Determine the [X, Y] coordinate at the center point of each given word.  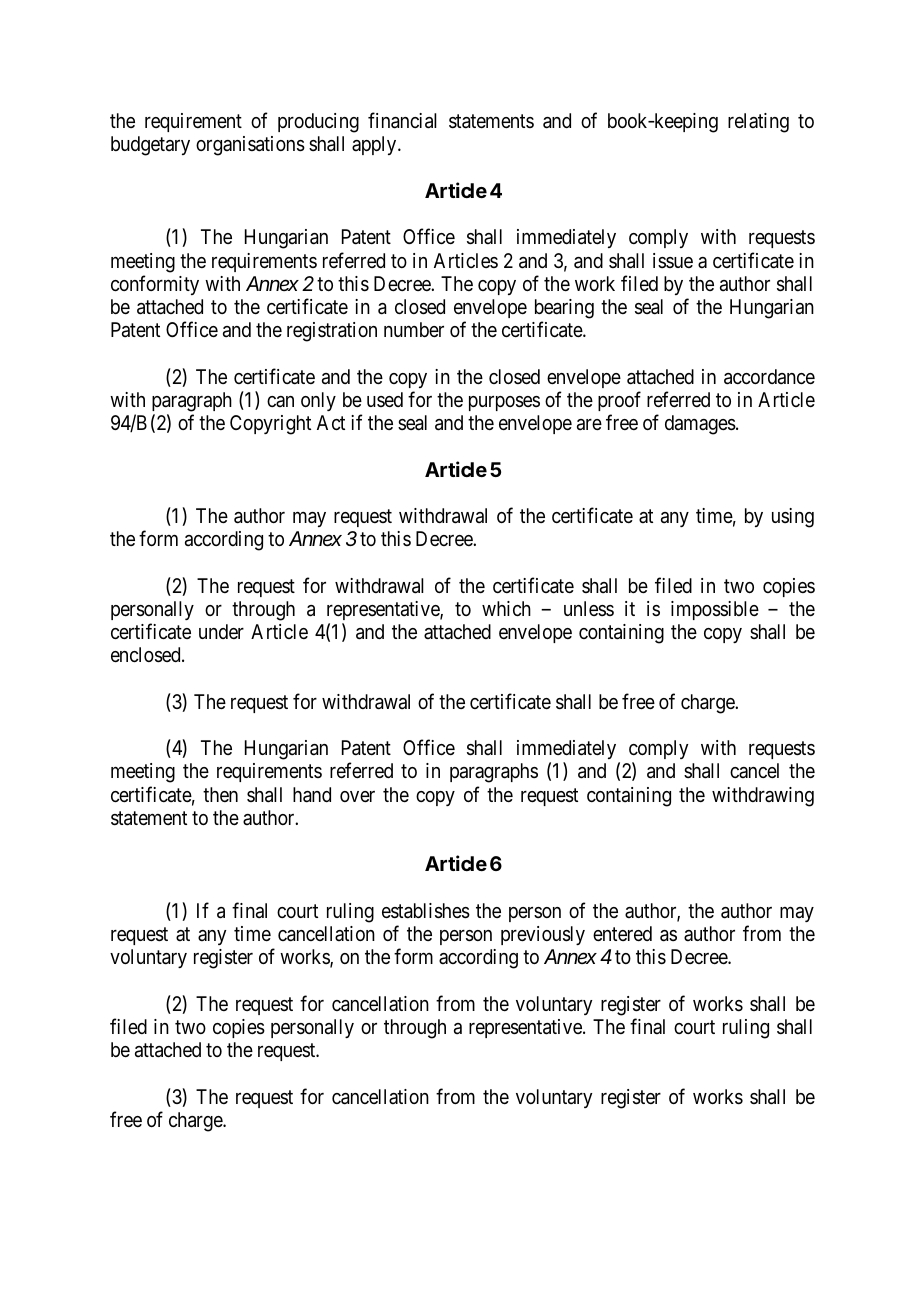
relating [758, 123]
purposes [504, 403]
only [318, 401]
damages [700, 425]
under [221, 631]
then [220, 794]
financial [402, 120]
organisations [250, 146]
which [506, 608]
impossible [715, 610]
